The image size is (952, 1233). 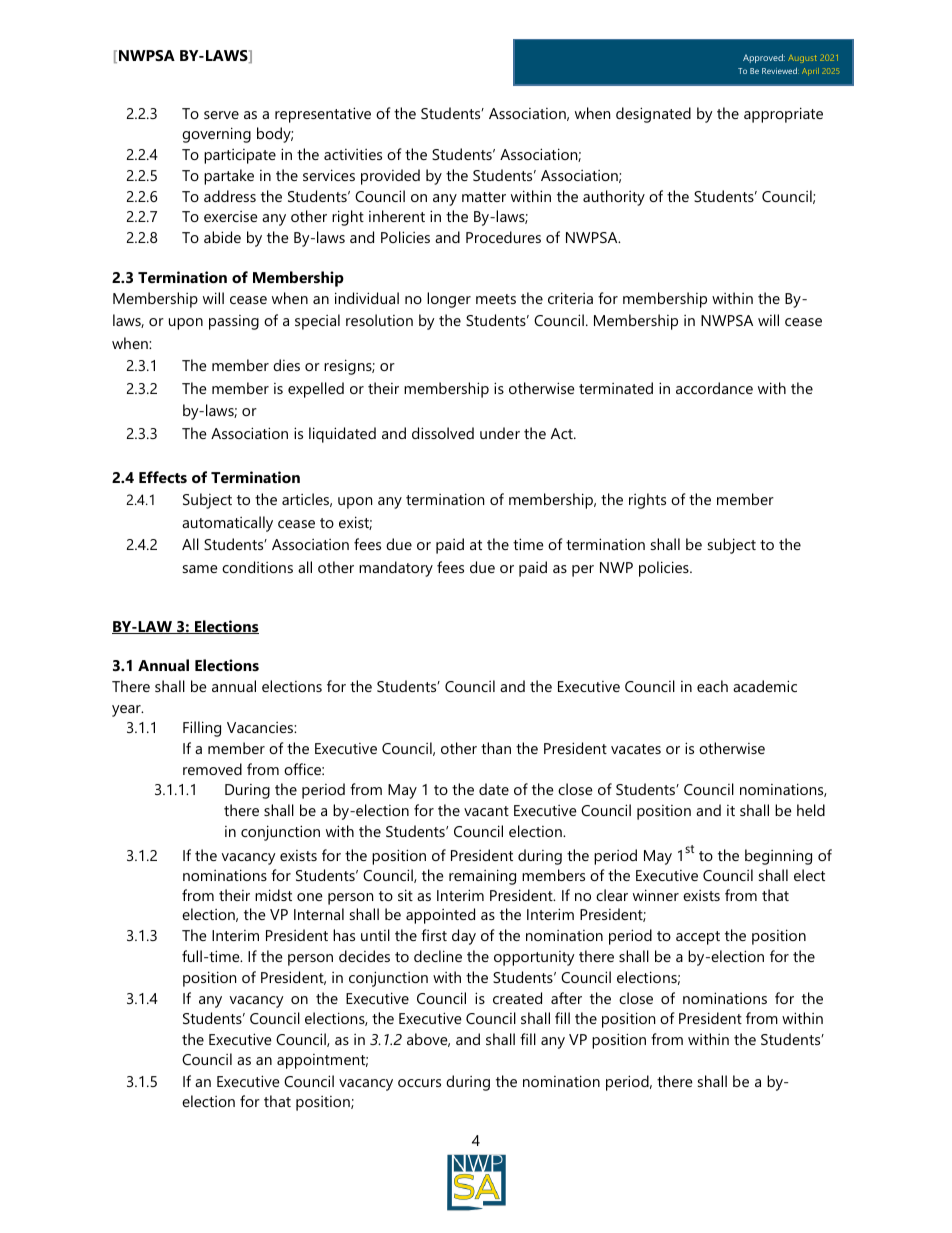 What do you see at coordinates (221, 115) in the screenshot?
I see `serve` at bounding box center [221, 115].
